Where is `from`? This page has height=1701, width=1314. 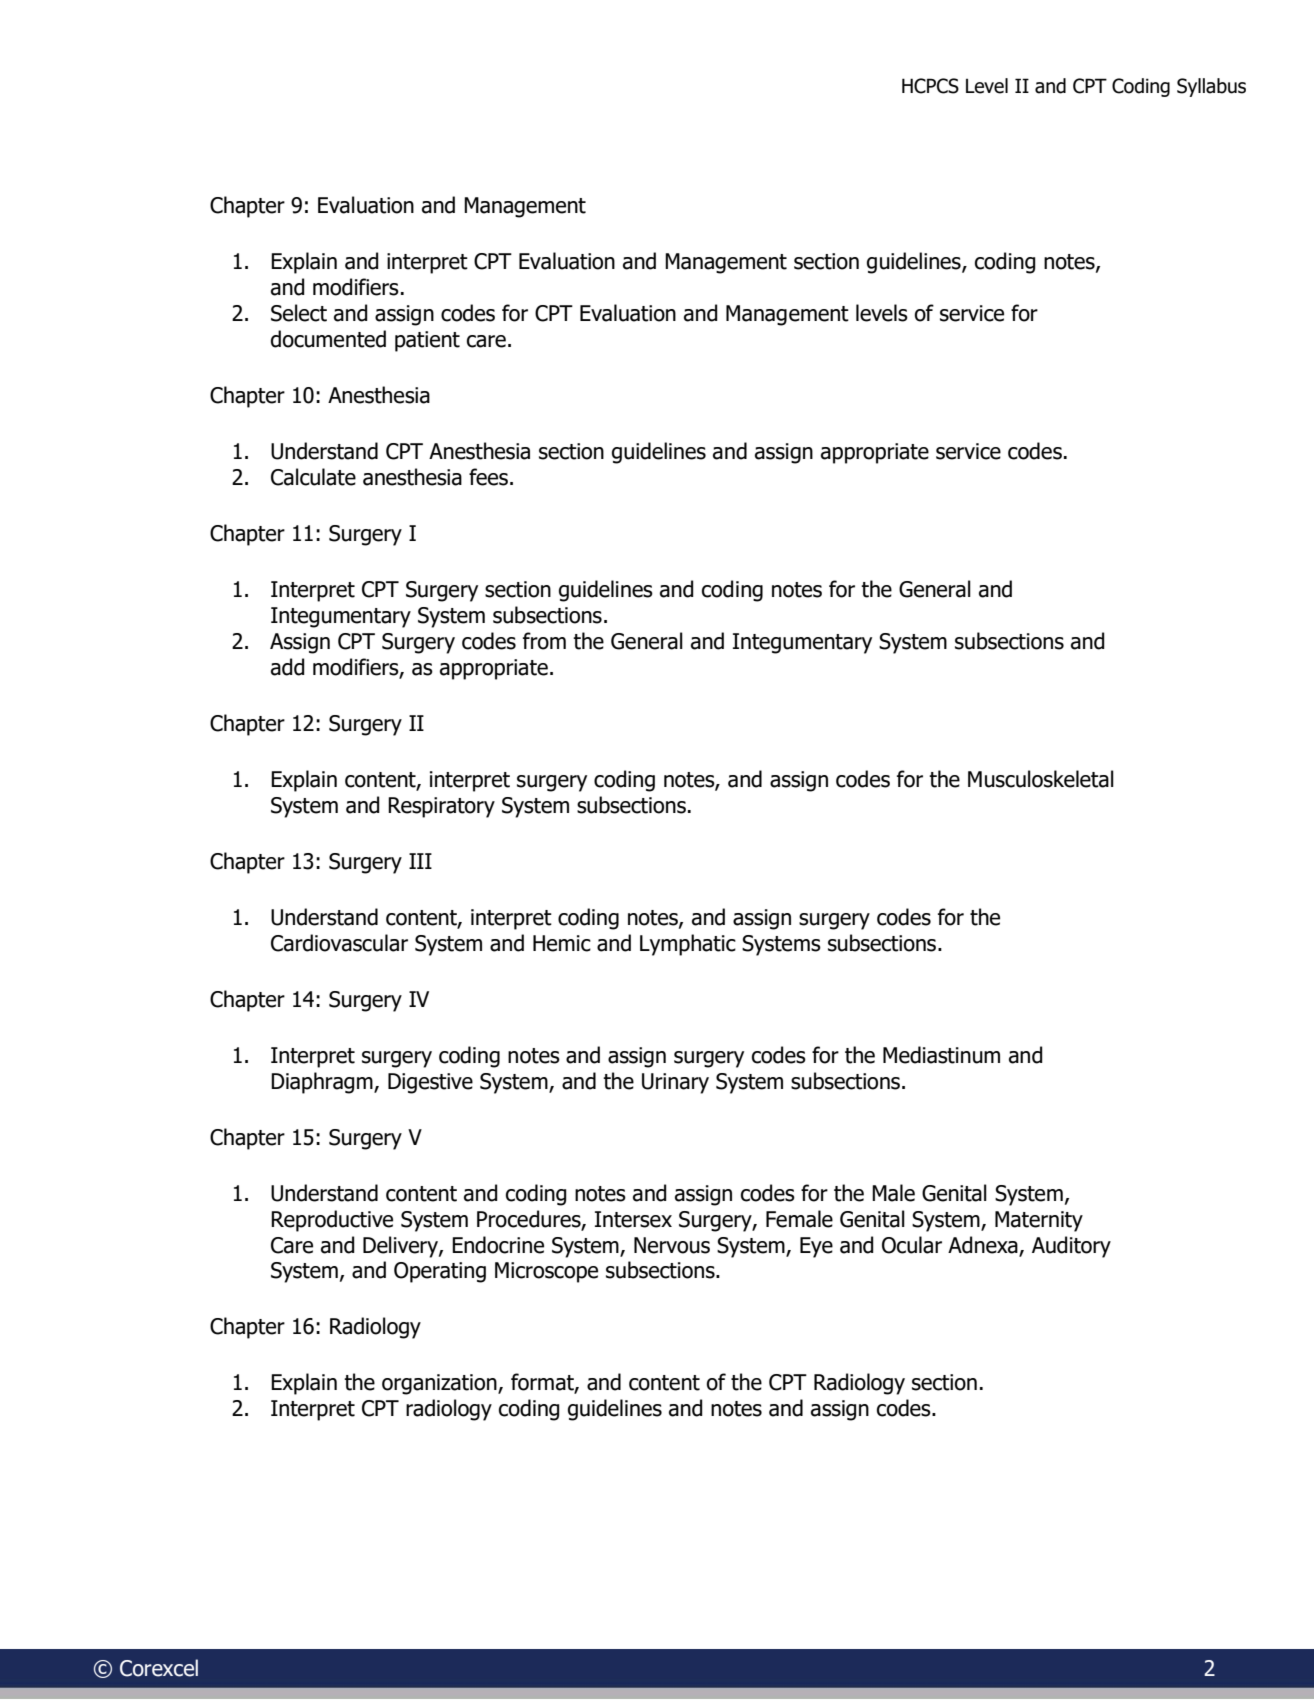 from is located at coordinates (544, 641).
